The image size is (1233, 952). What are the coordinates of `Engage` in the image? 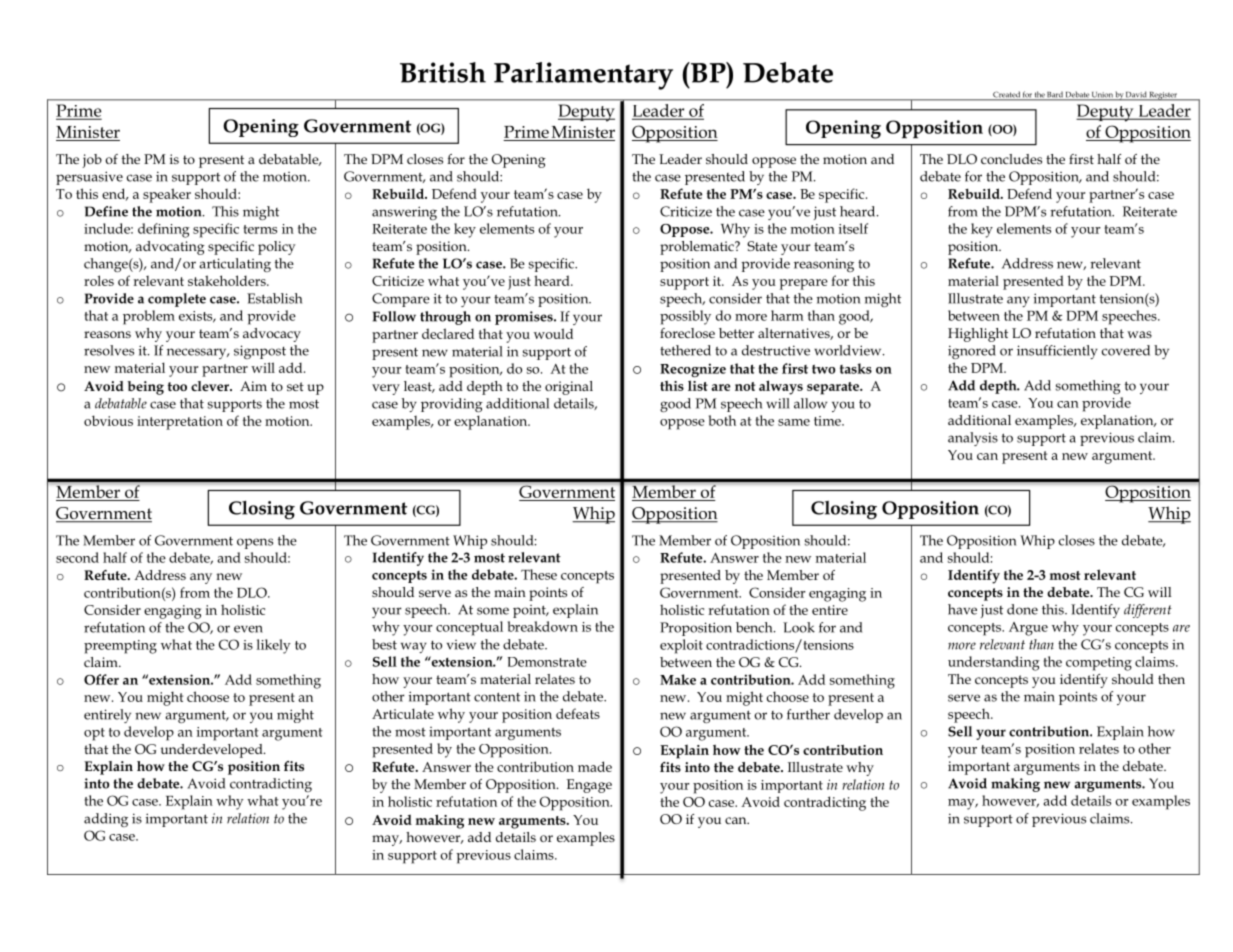 It's located at (589, 786).
